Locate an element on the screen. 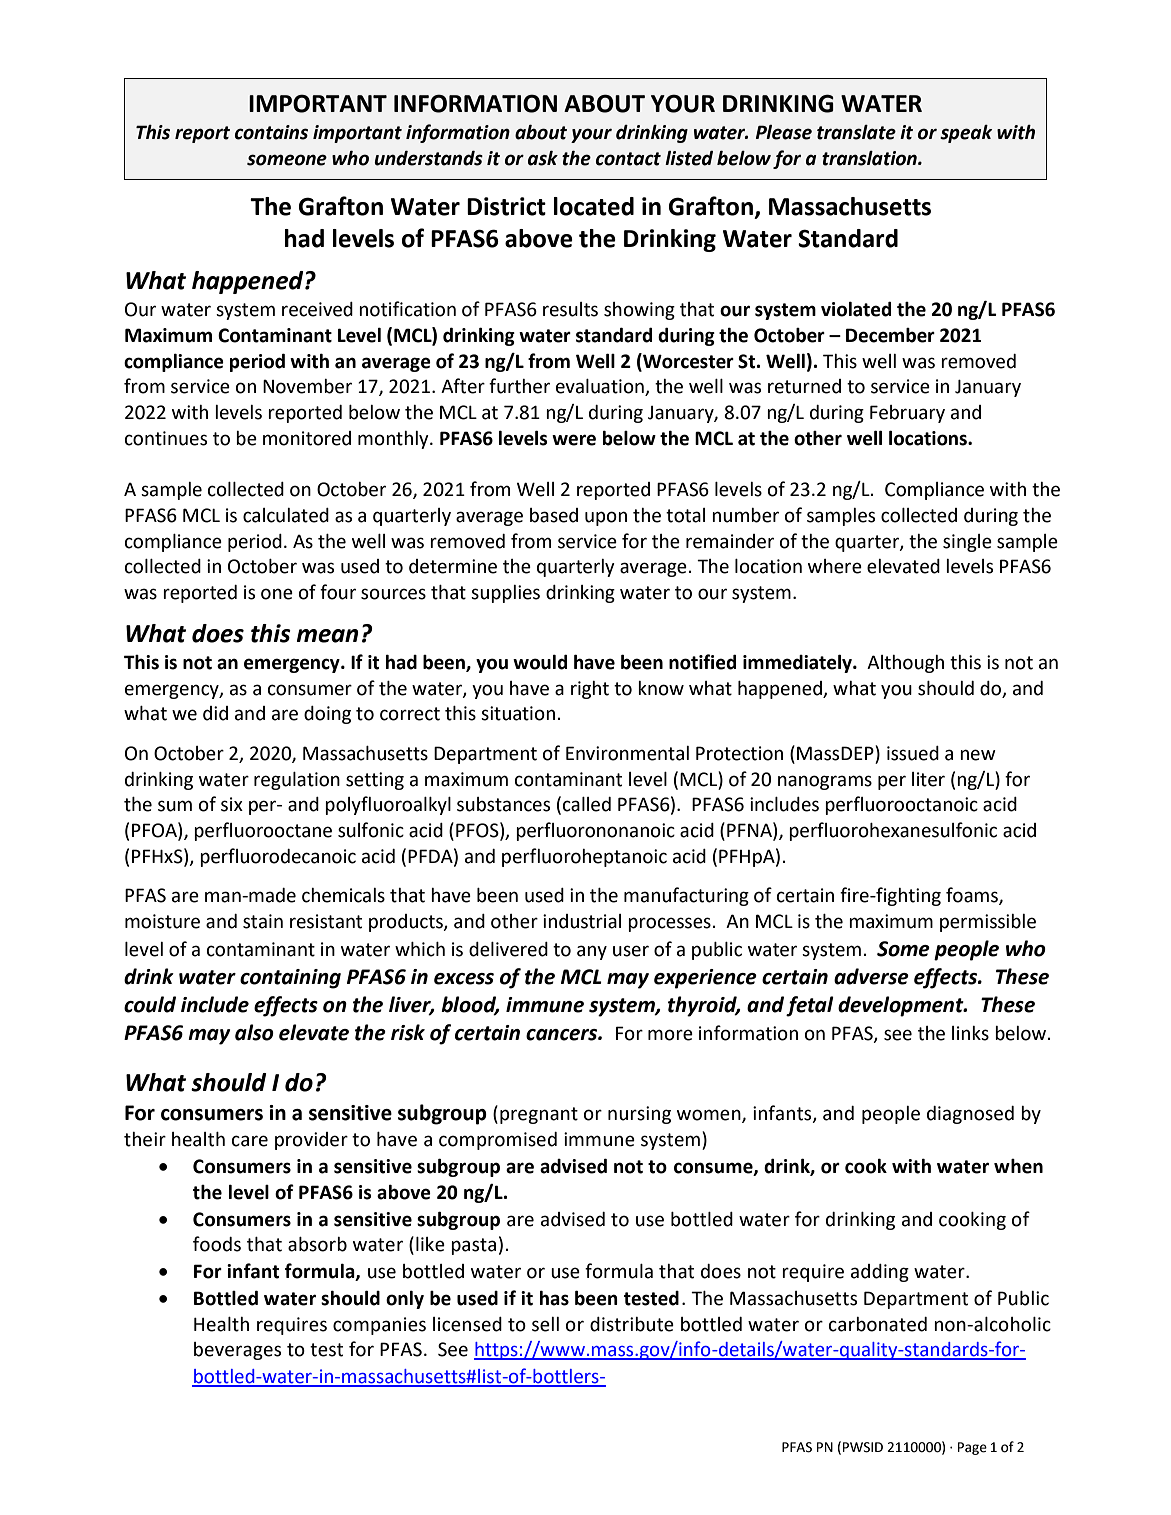  six is located at coordinates (232, 804).
